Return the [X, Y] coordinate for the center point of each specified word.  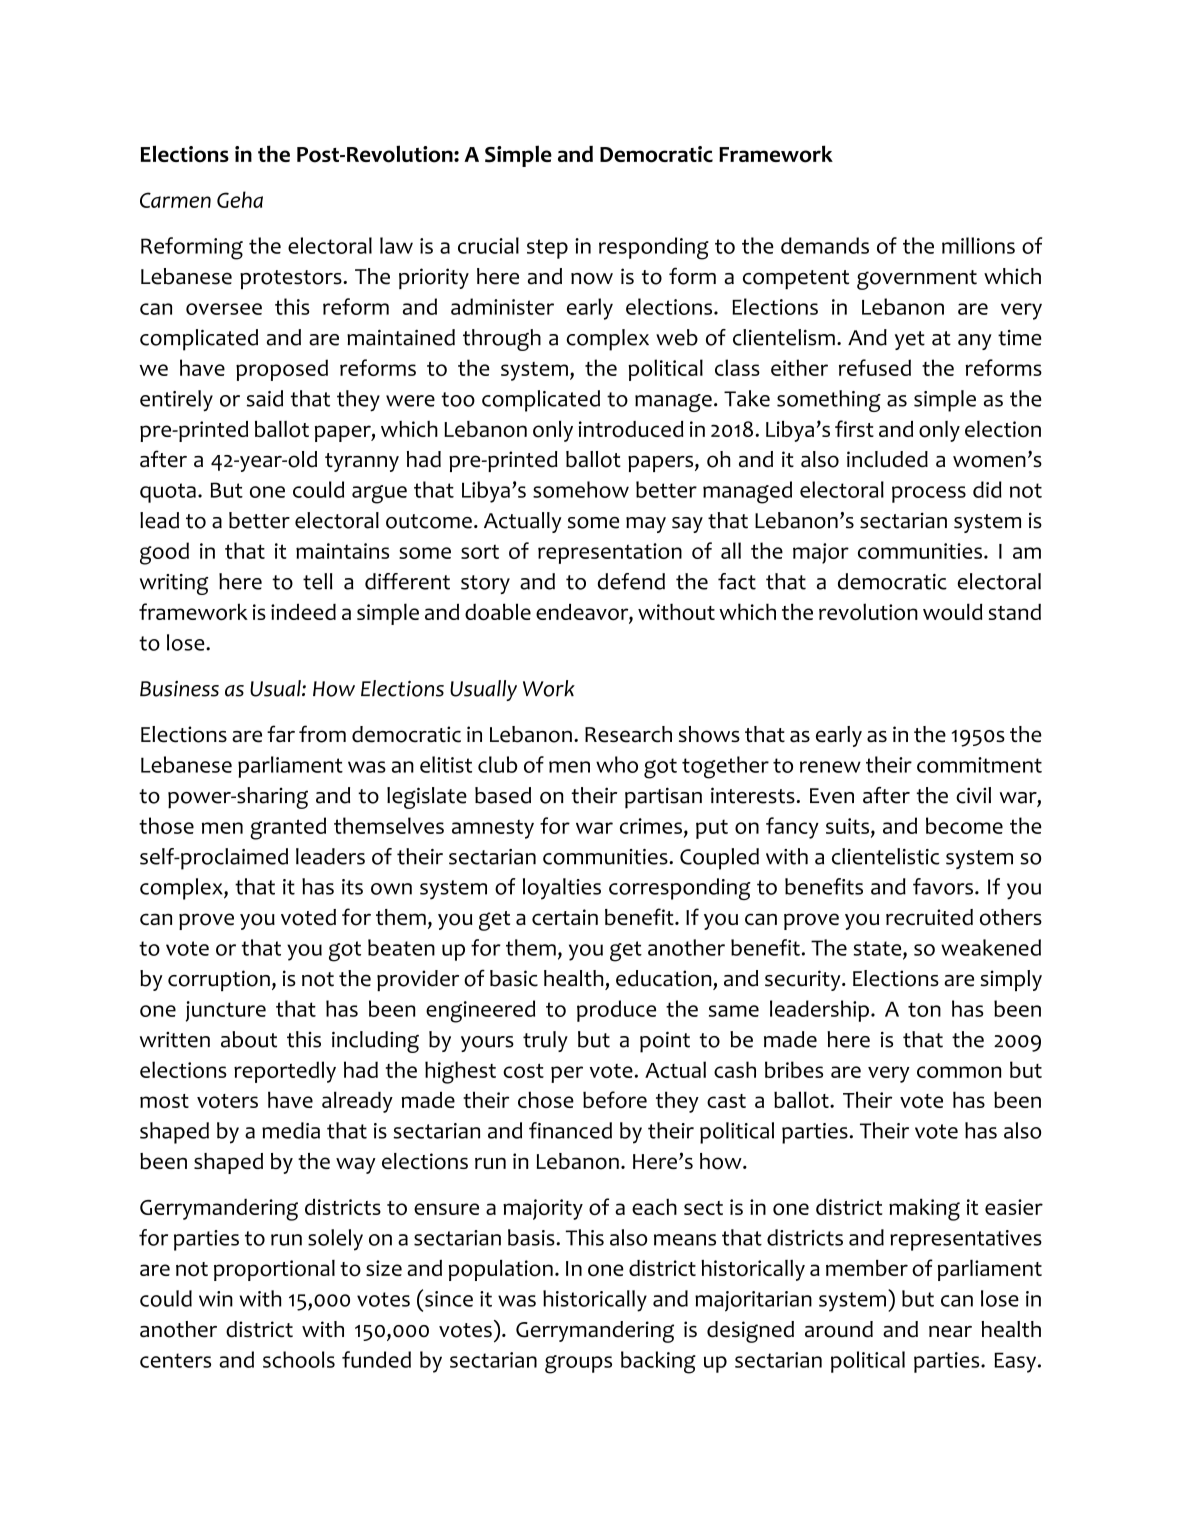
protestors [292, 279]
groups [578, 1364]
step [547, 249]
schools [299, 1359]
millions [978, 245]
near [950, 1331]
